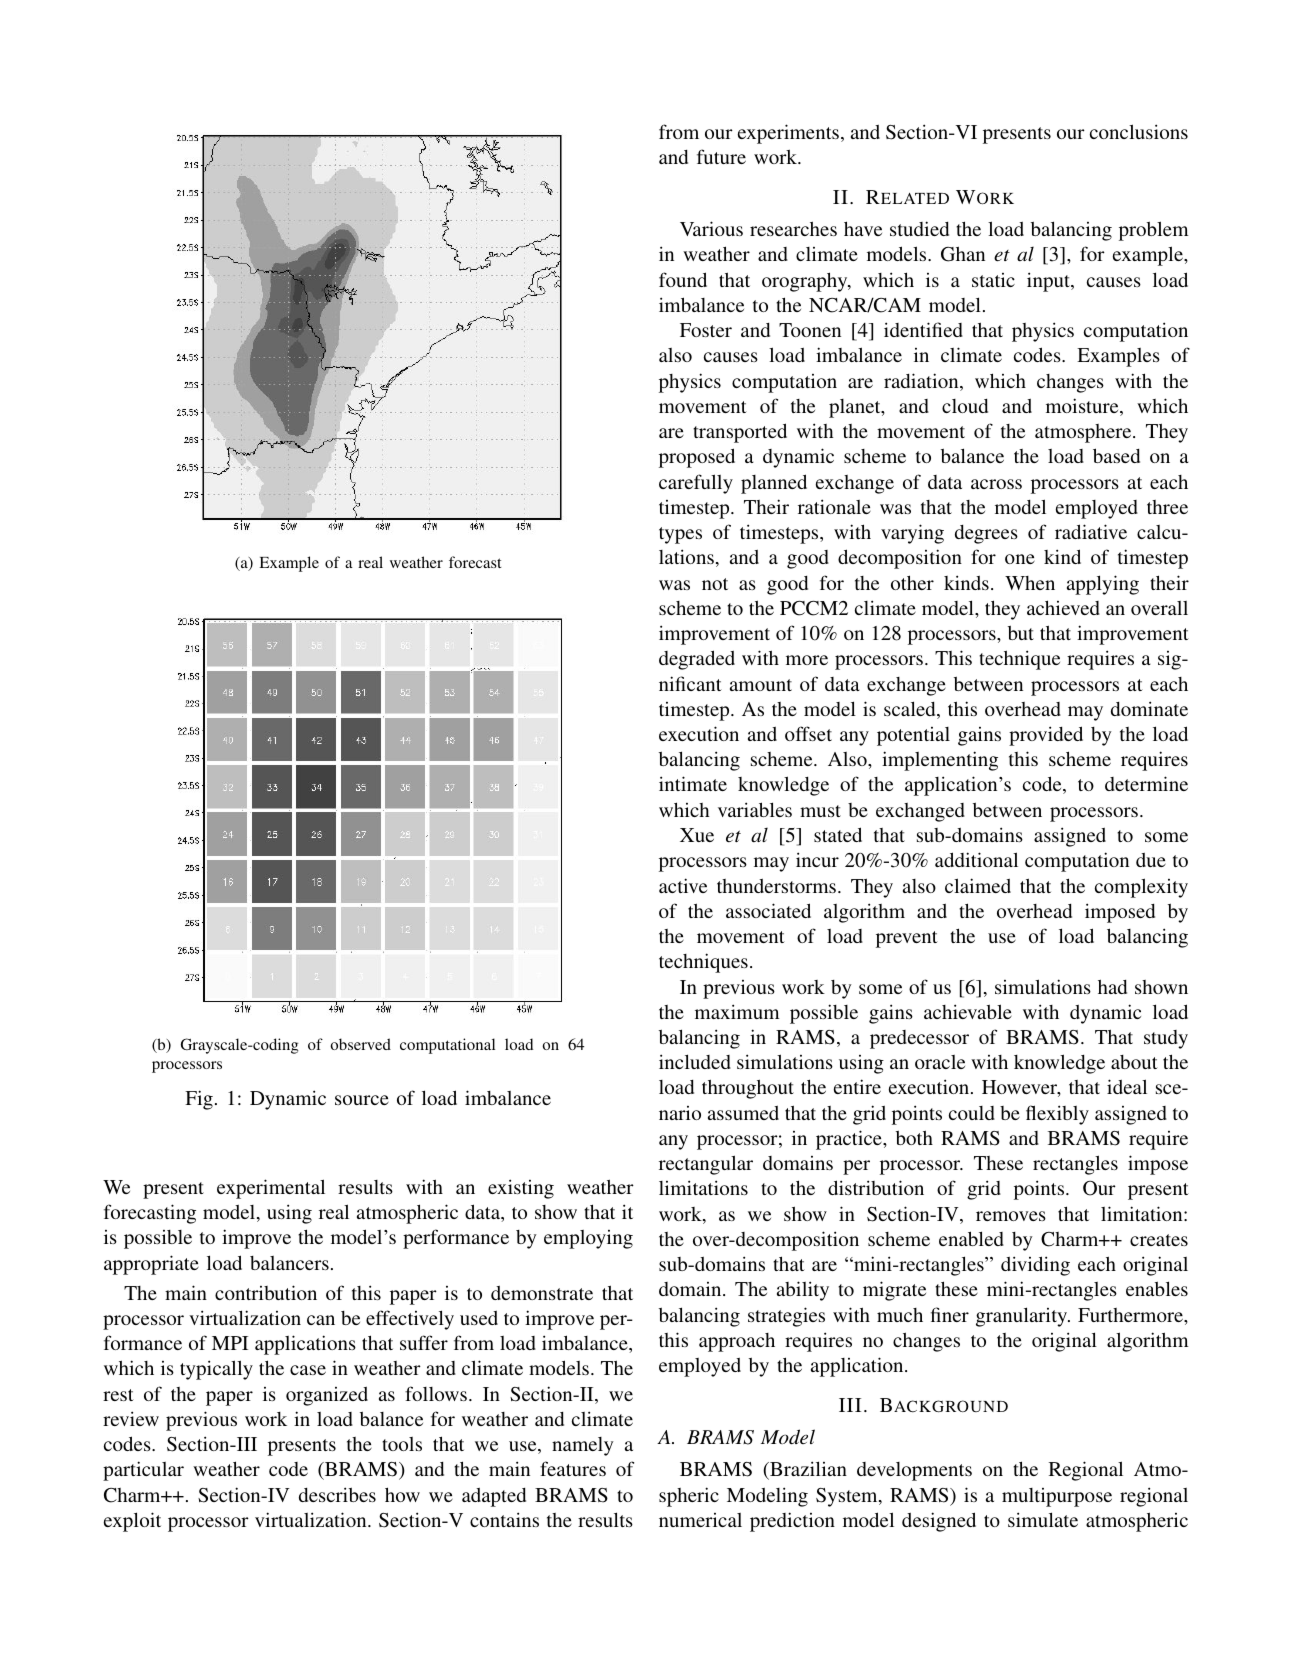 This image has width=1292, height=1672. What do you see at coordinates (573, 1468) in the image?
I see `features` at bounding box center [573, 1468].
